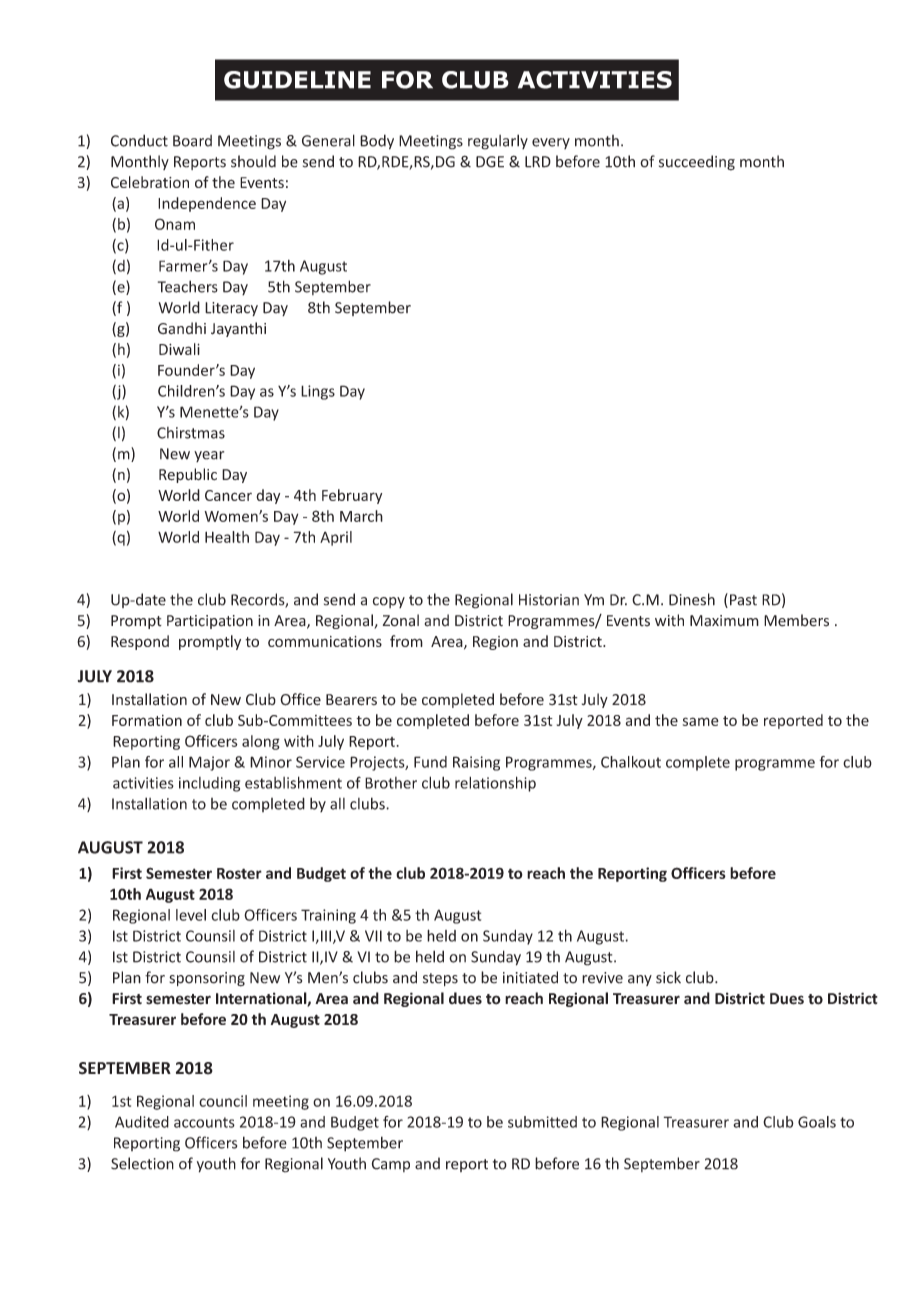  What do you see at coordinates (542, 1122) in the screenshot?
I see `submitted` at bounding box center [542, 1122].
